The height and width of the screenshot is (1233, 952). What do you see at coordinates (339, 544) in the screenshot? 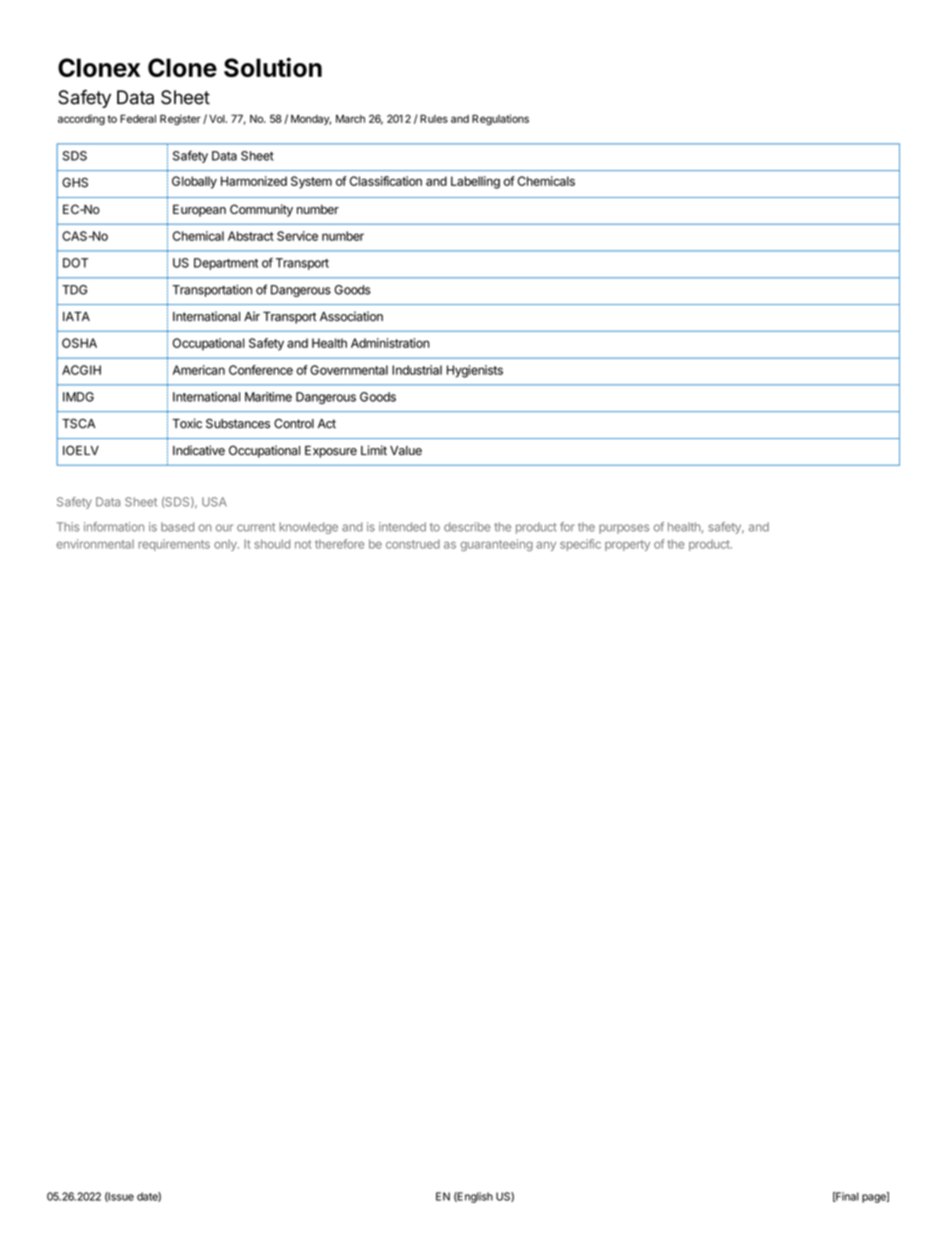
I see `therefore` at bounding box center [339, 544].
